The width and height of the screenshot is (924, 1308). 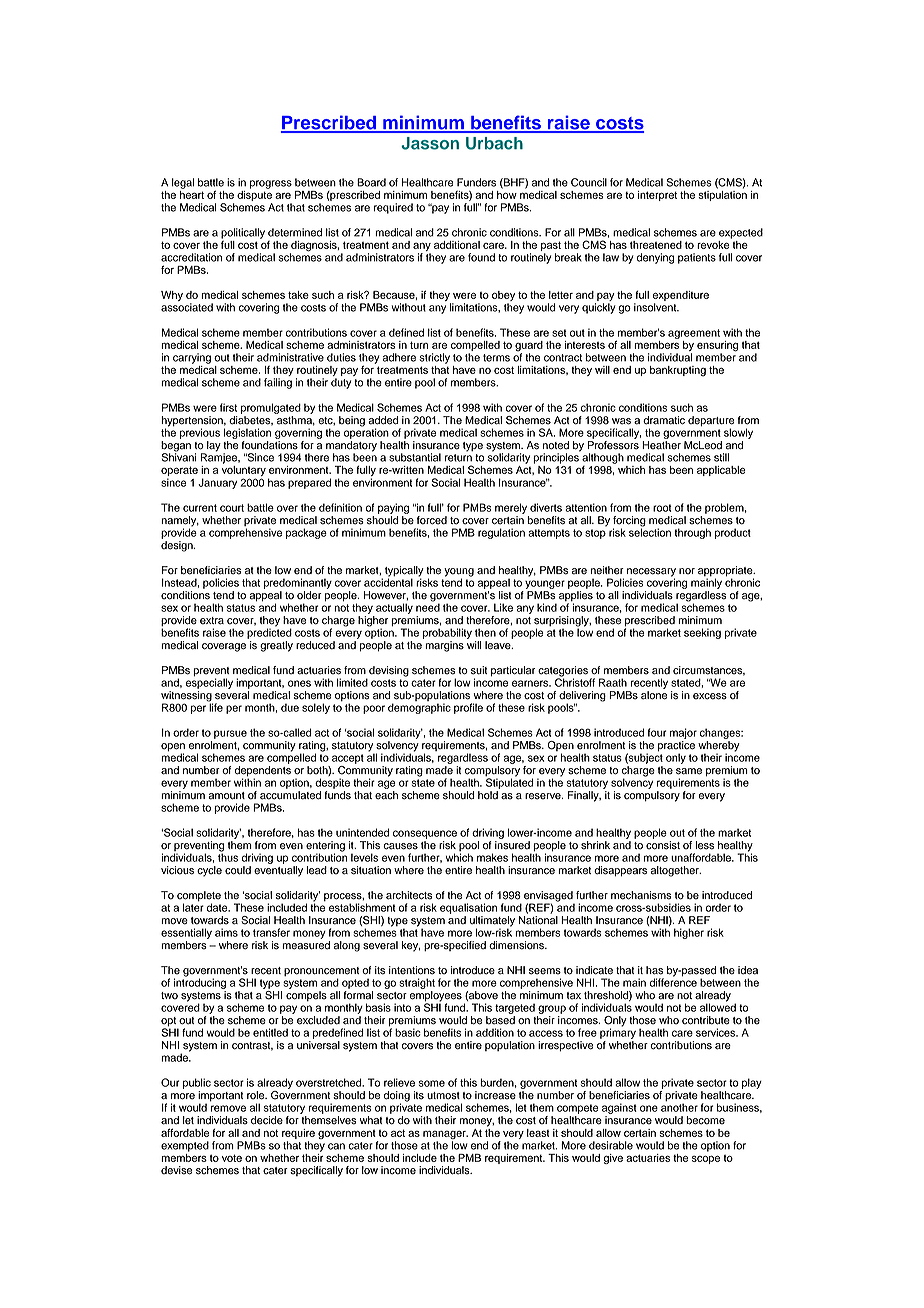 I want to click on vote, so click(x=232, y=1158).
